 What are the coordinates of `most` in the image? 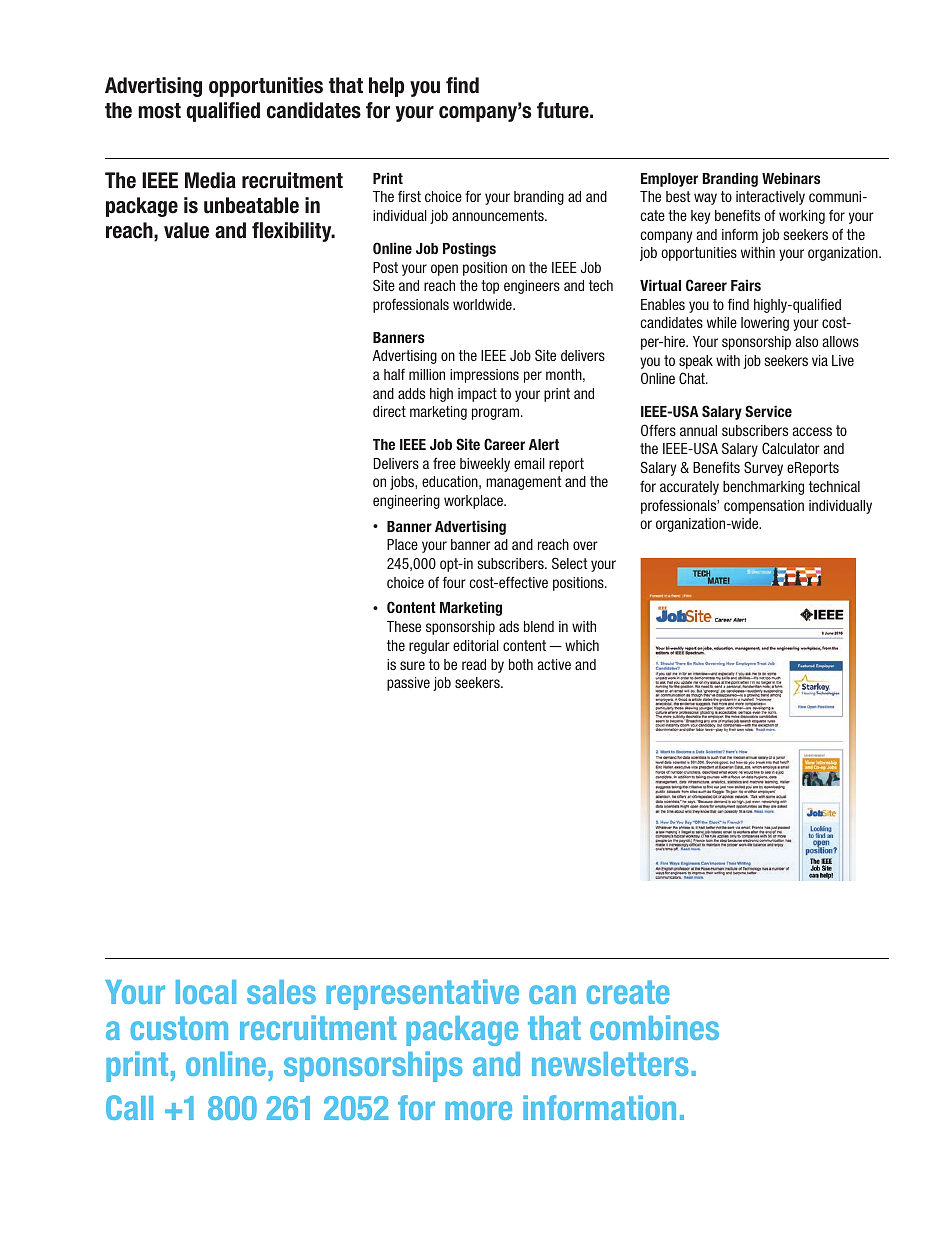 It's located at (159, 111).
